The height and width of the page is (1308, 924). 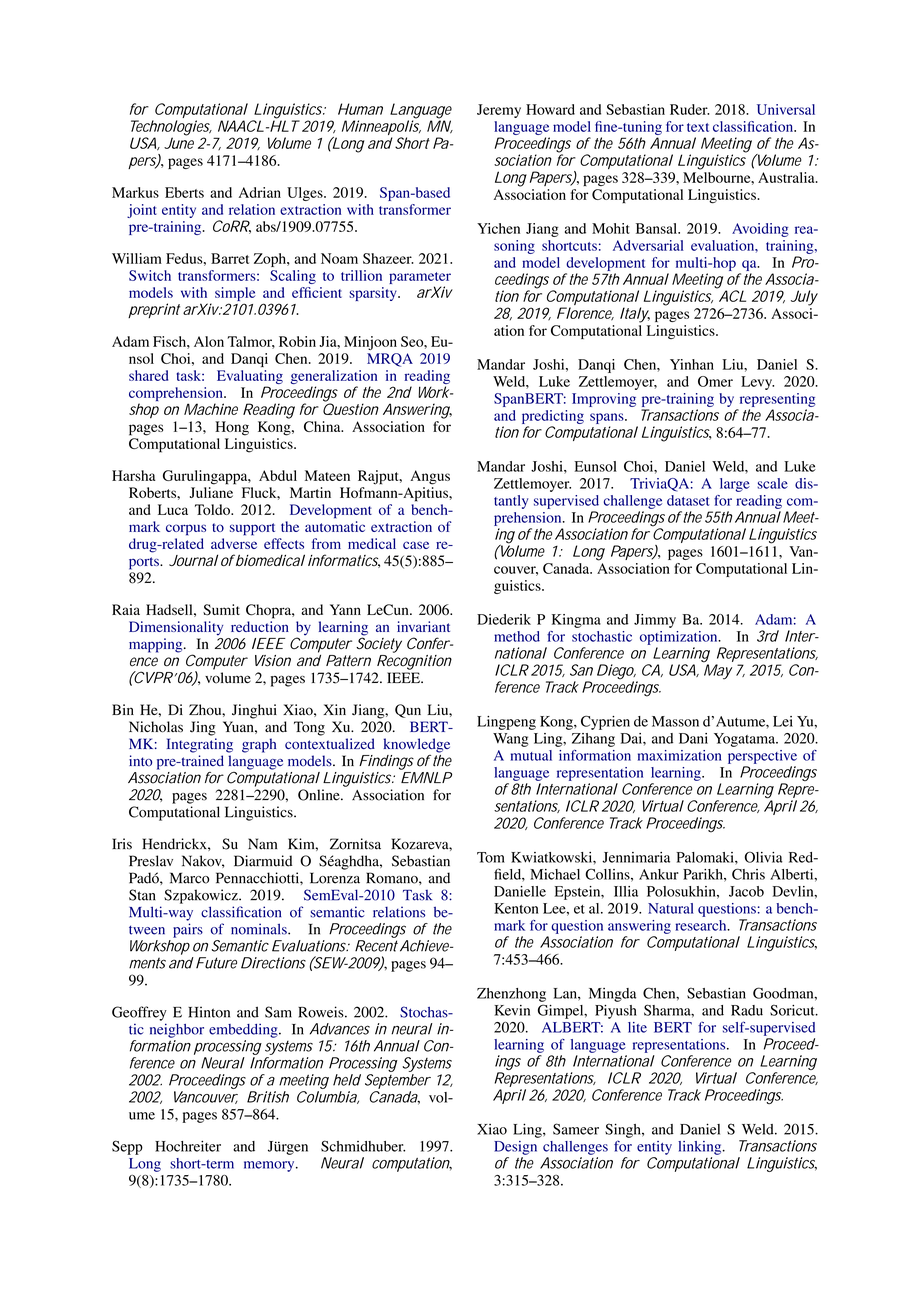 I want to click on May, so click(x=717, y=671).
